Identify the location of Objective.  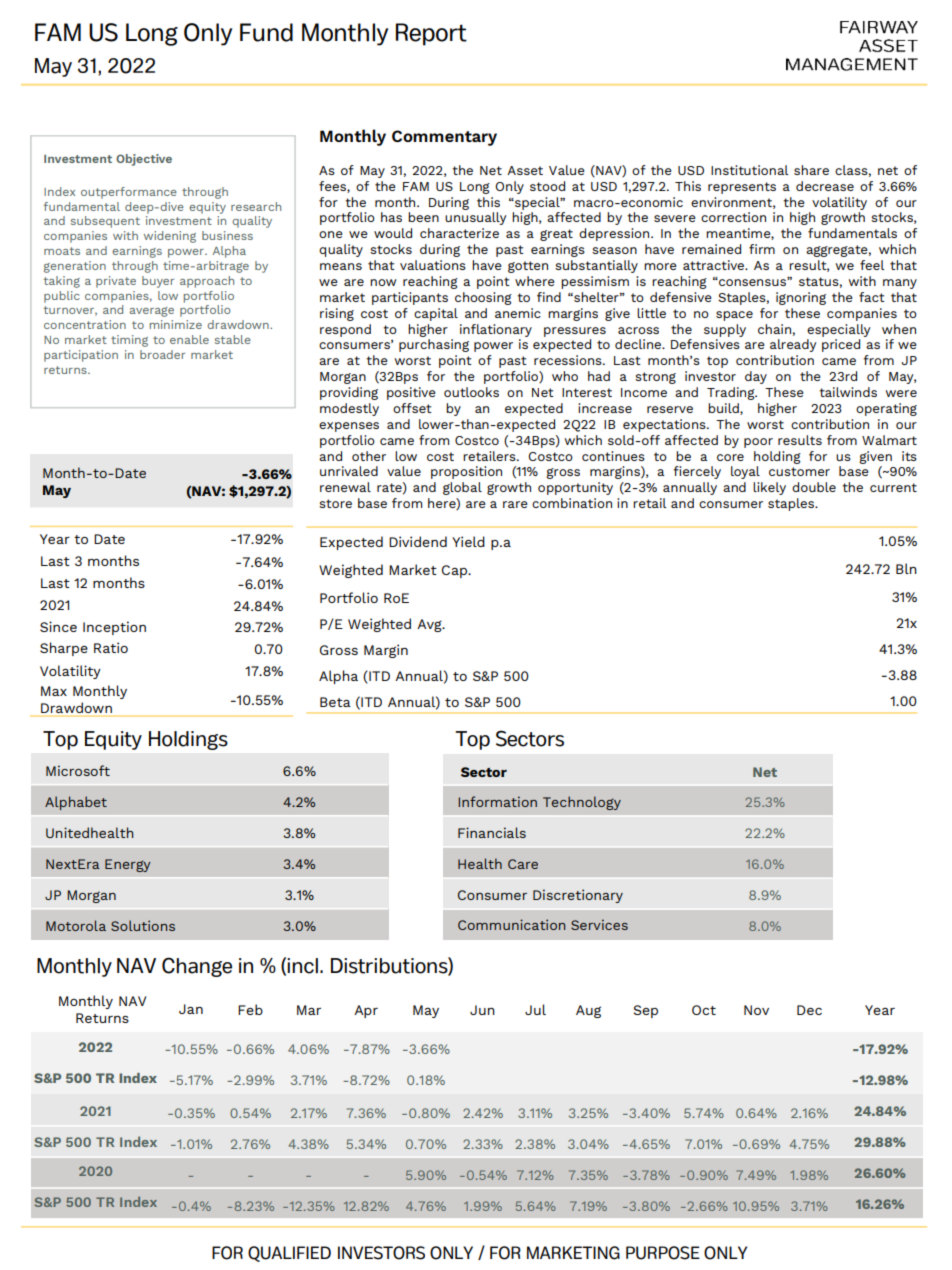
(144, 160).
